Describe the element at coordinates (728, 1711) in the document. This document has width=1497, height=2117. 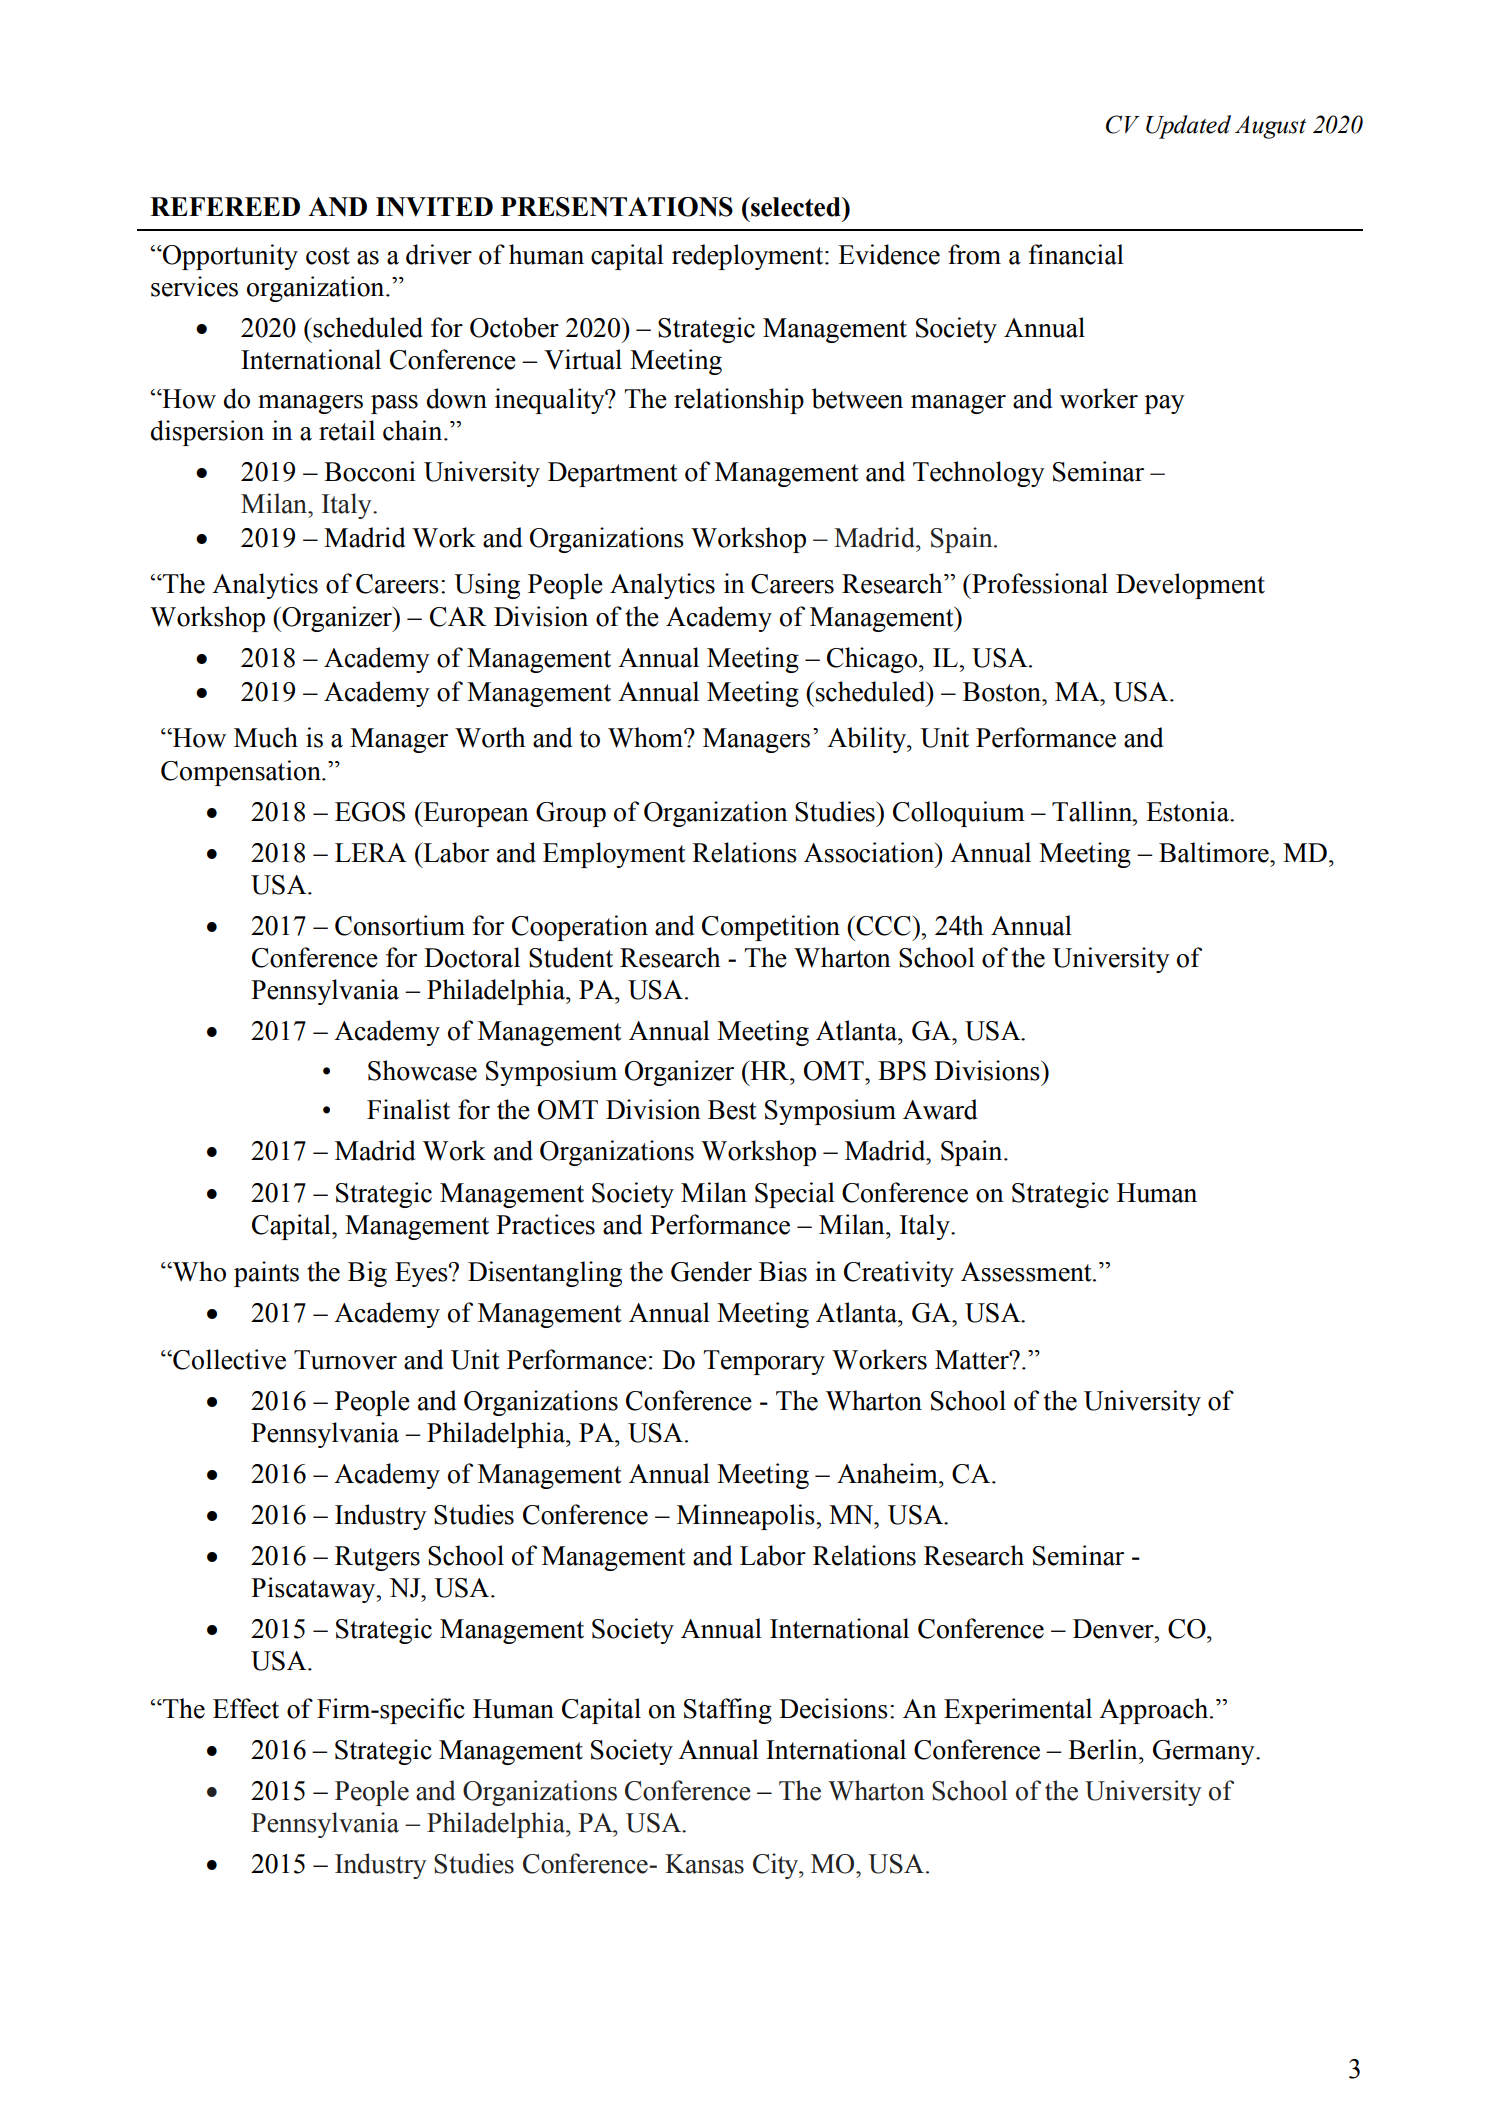
I see `Staffing` at that location.
